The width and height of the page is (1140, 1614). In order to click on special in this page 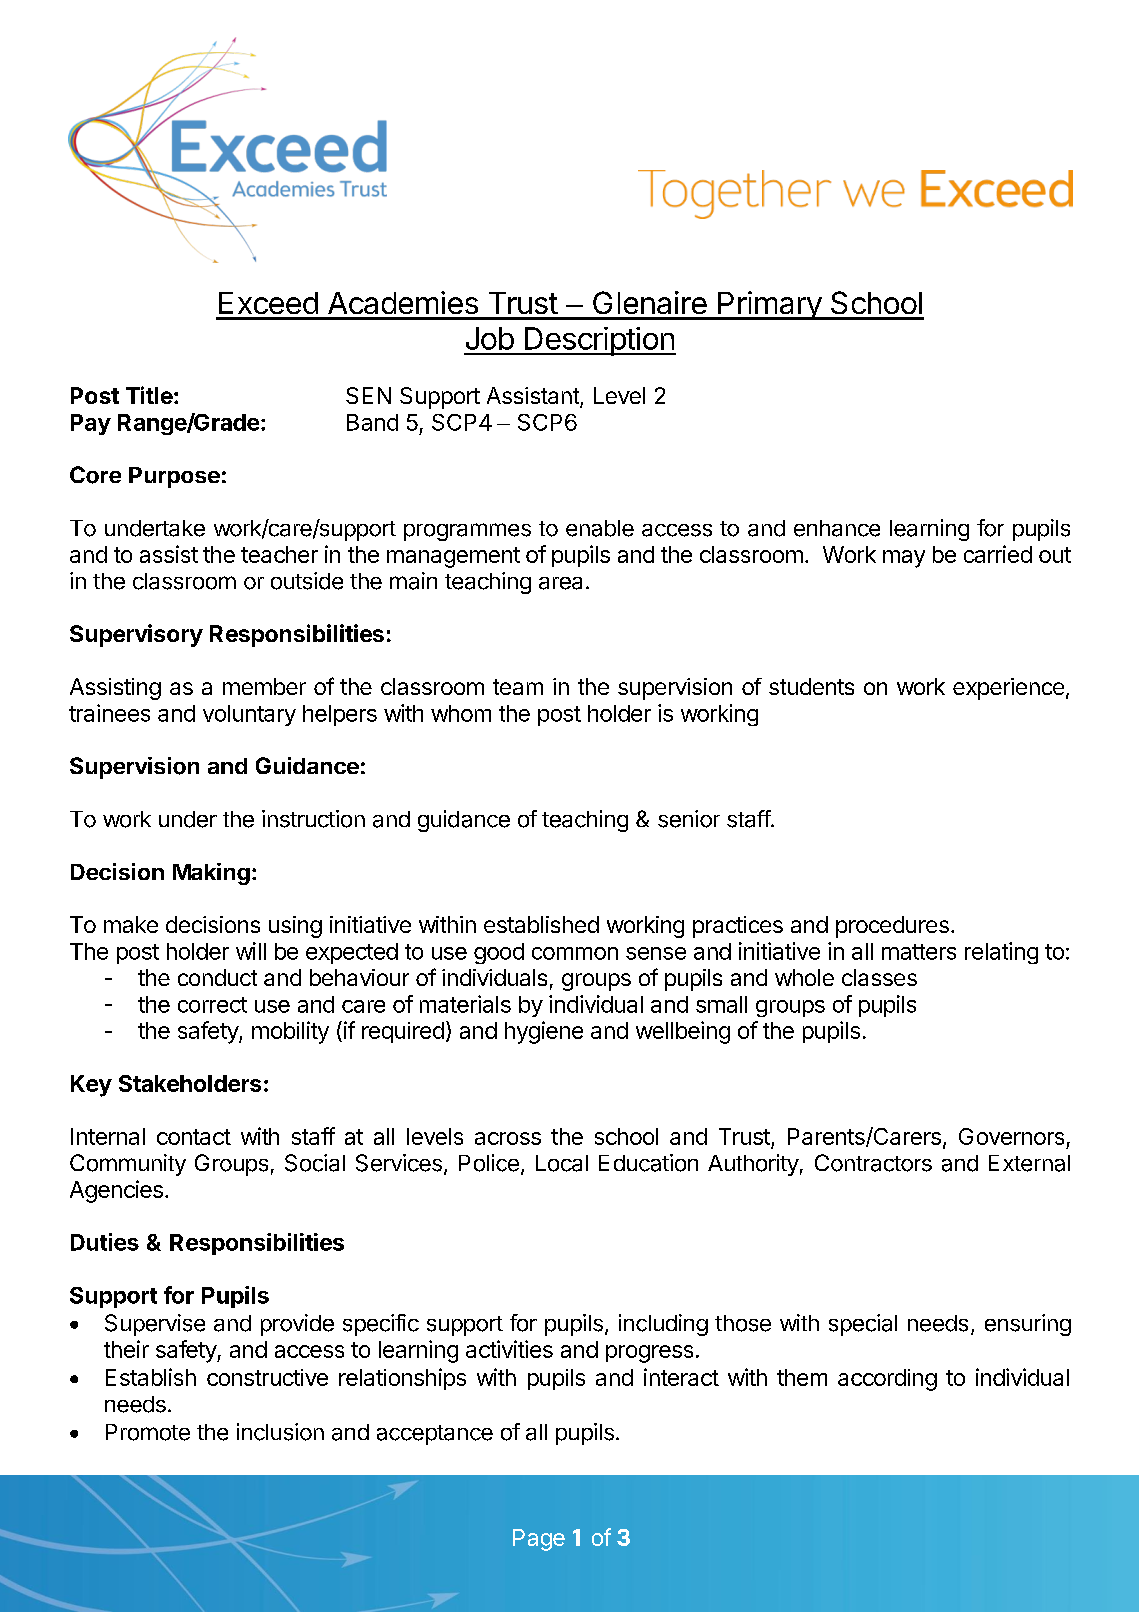, I will do `click(863, 1325)`.
